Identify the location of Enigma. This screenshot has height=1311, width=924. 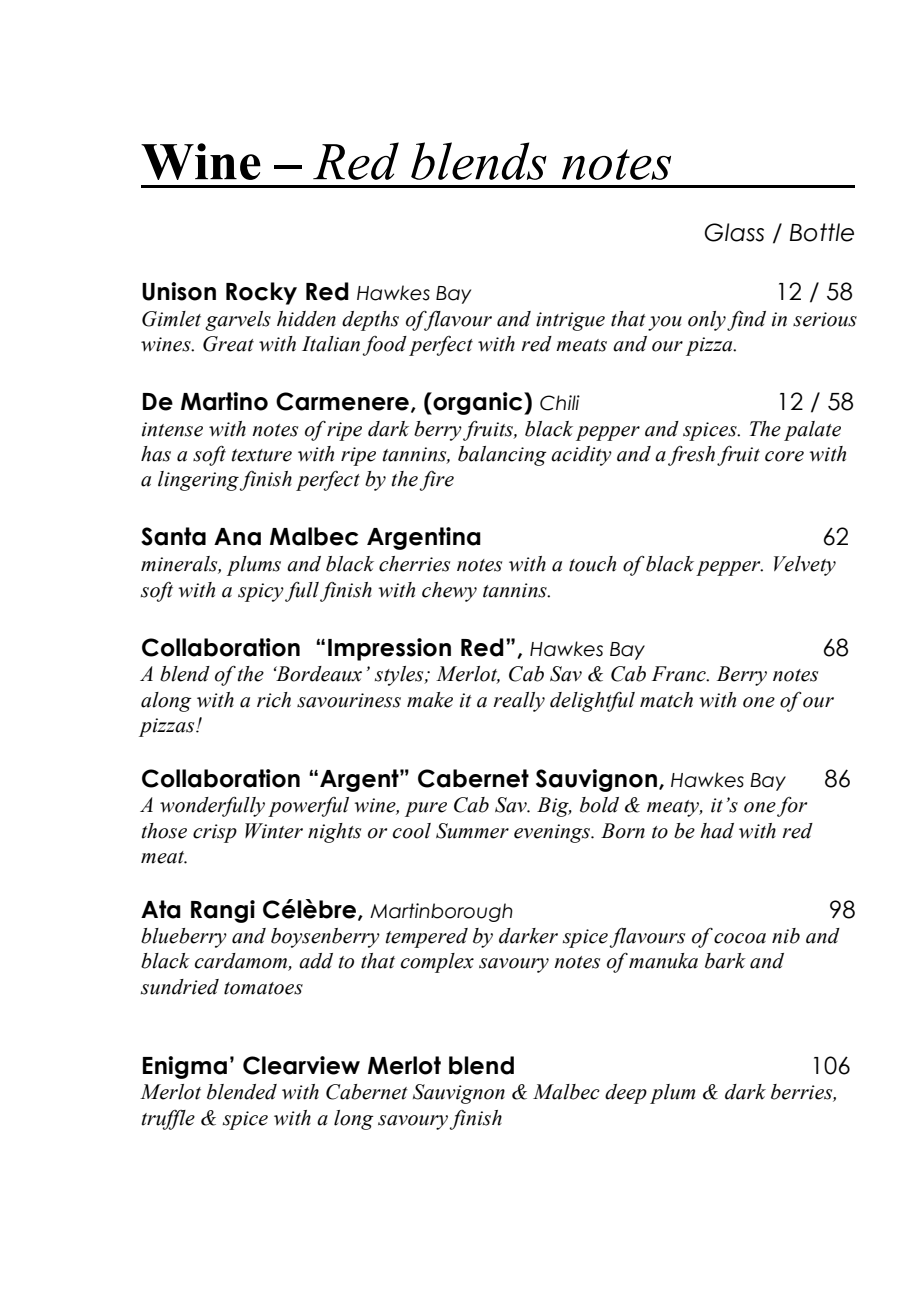
(185, 1067).
